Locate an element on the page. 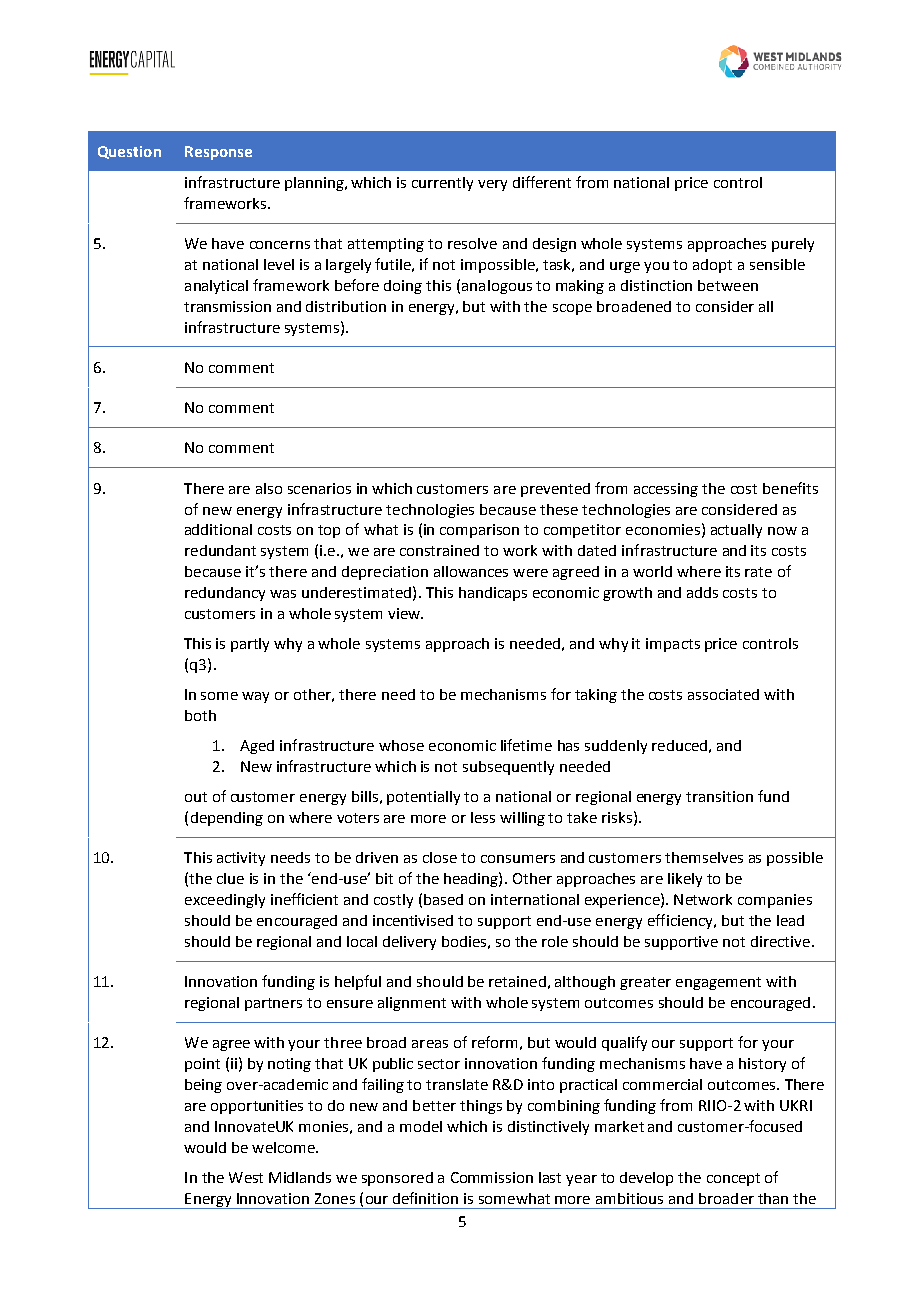 This page has height=1308, width=924. view is located at coordinates (405, 613).
